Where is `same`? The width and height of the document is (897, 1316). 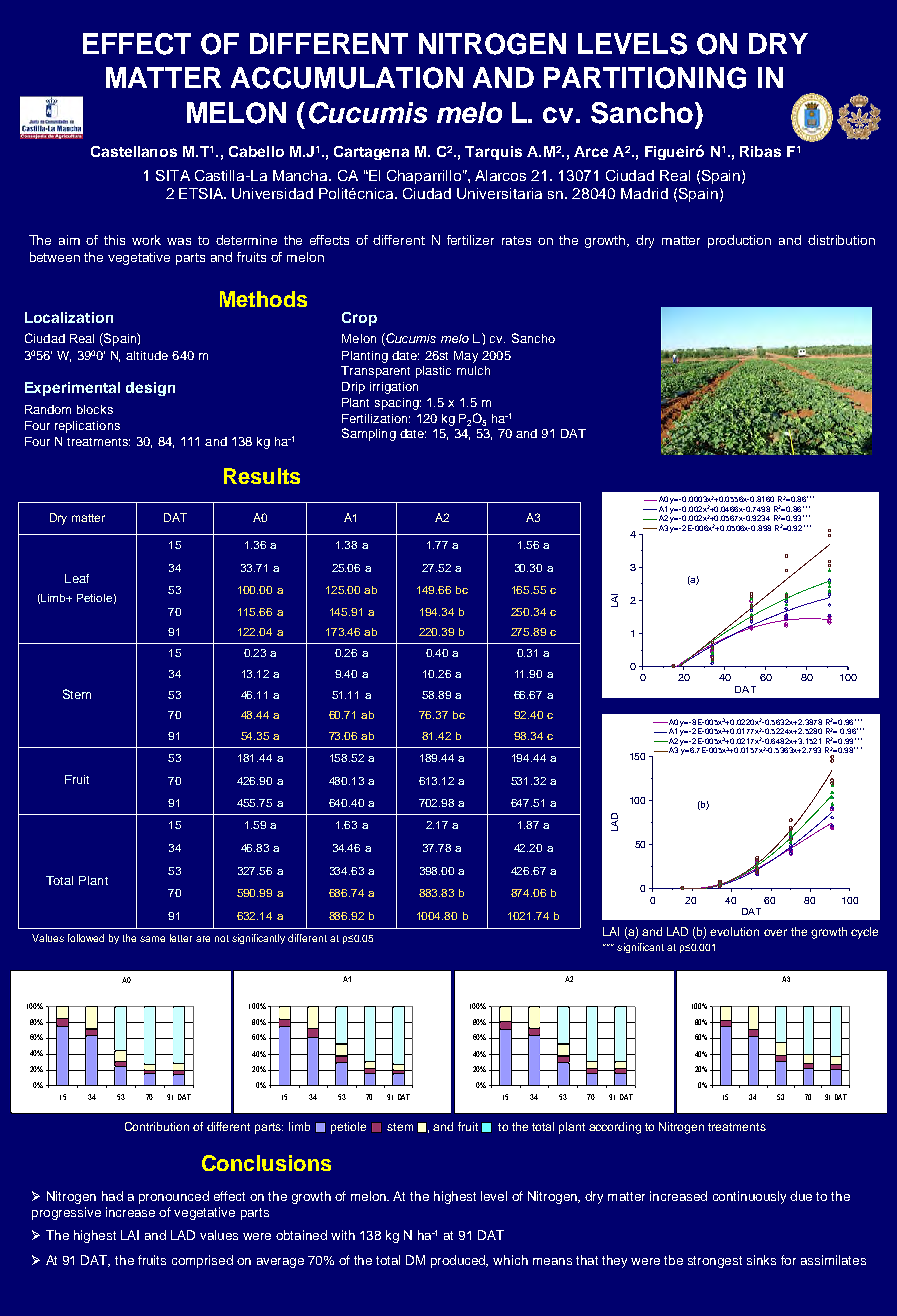 same is located at coordinates (152, 939).
